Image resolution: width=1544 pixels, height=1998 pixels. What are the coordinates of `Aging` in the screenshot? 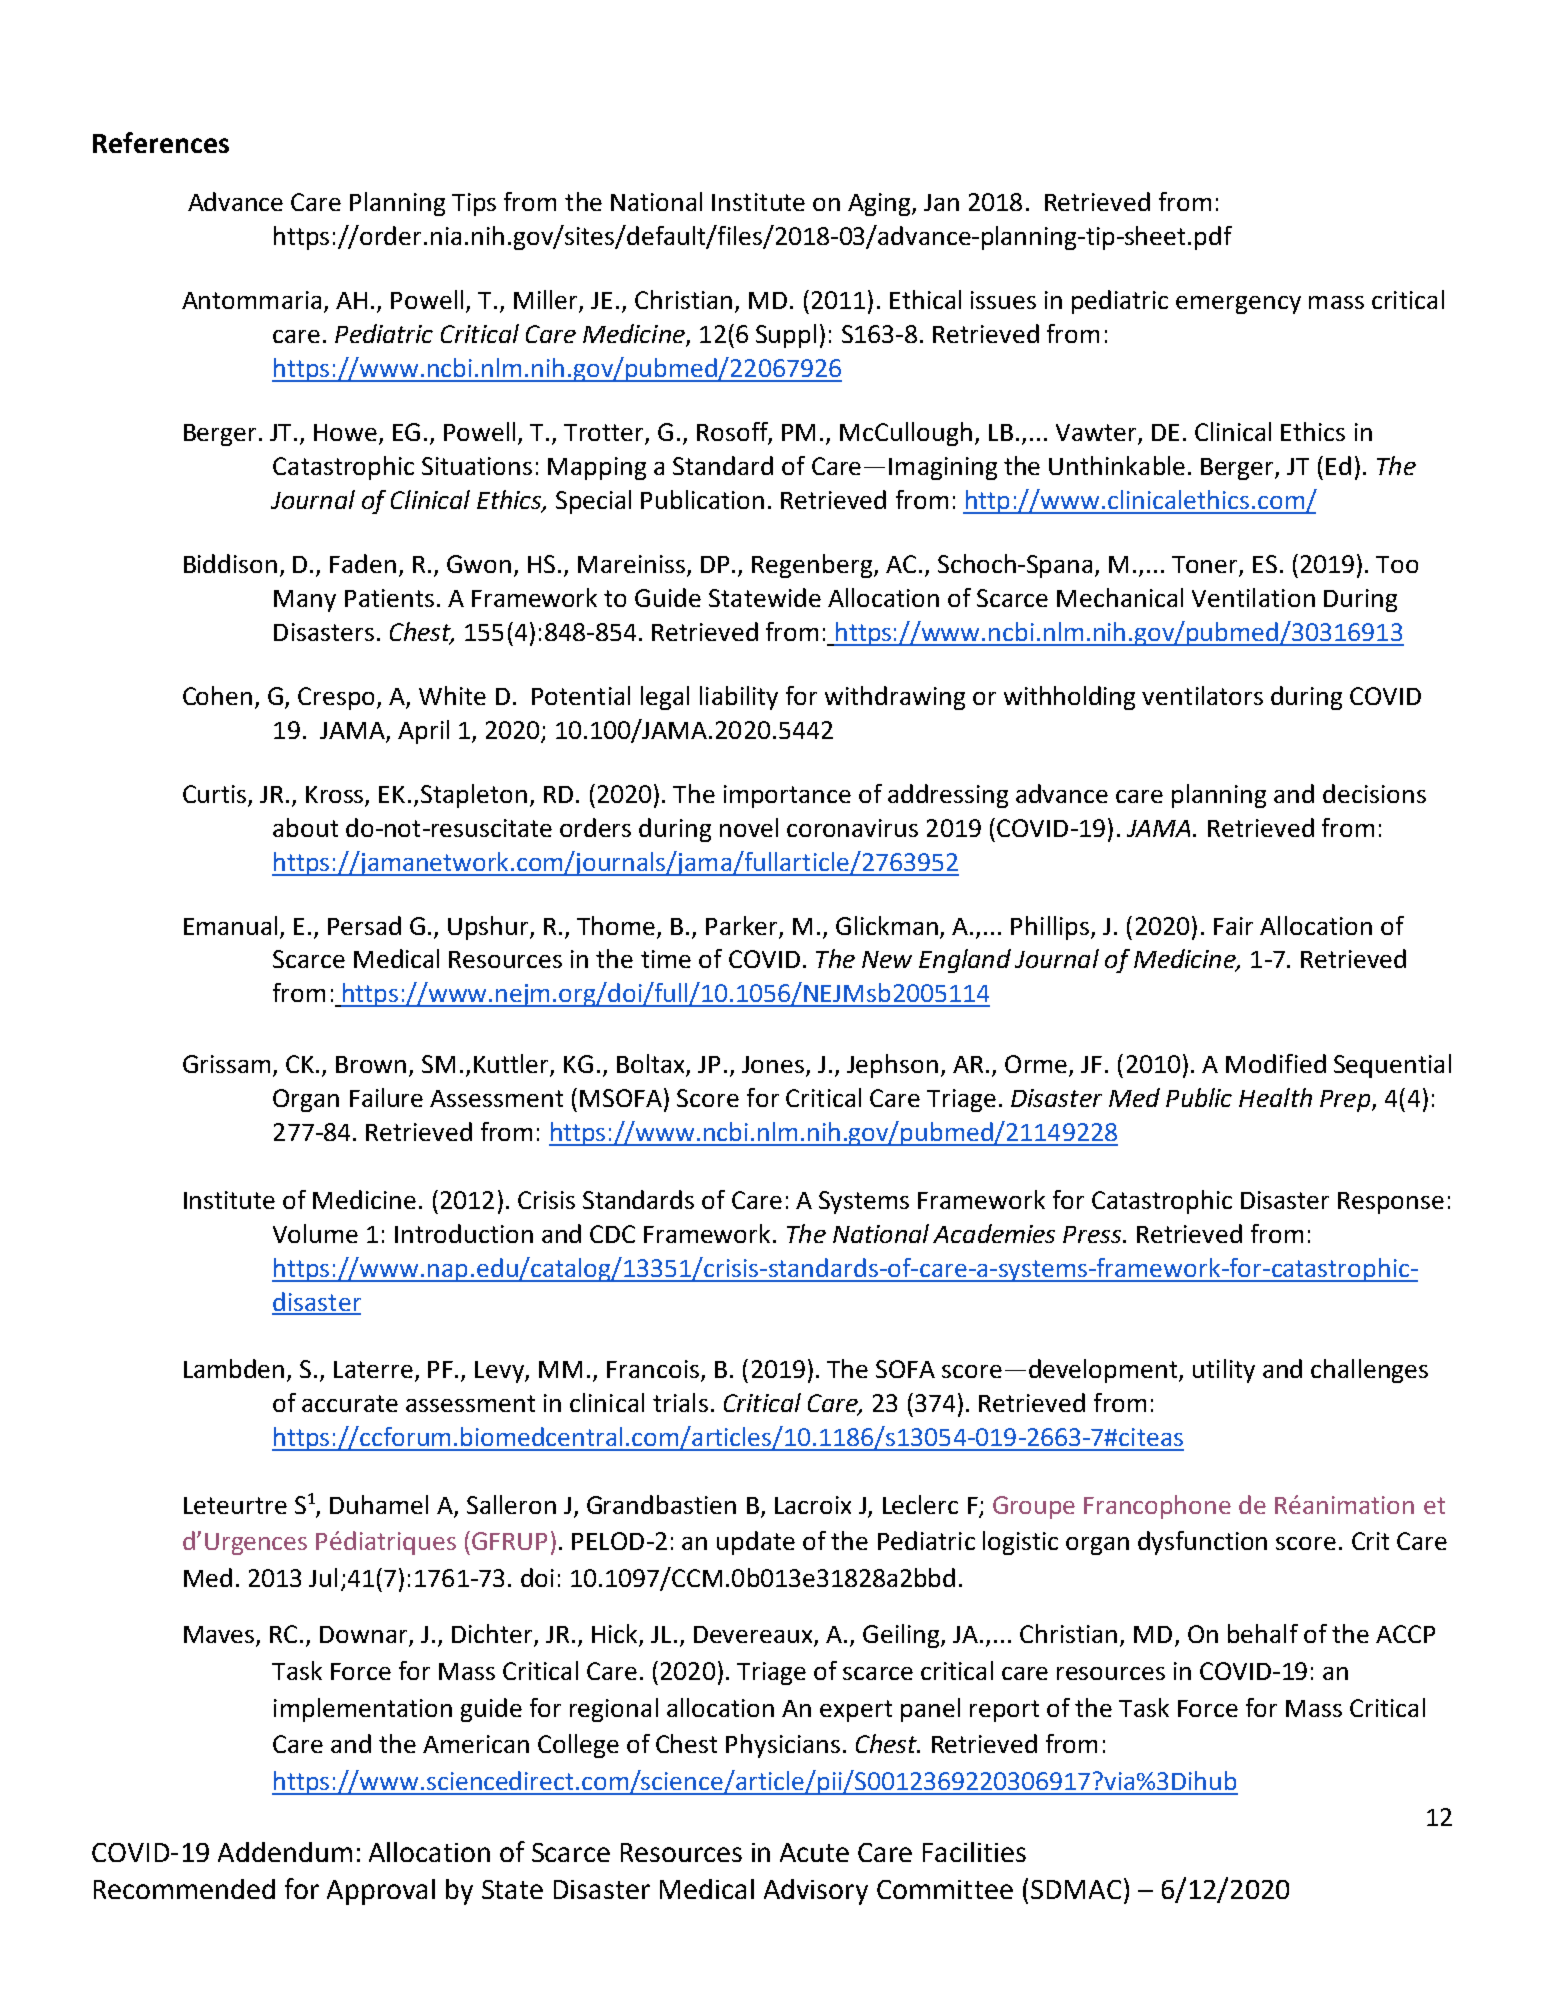 It's located at (880, 204).
